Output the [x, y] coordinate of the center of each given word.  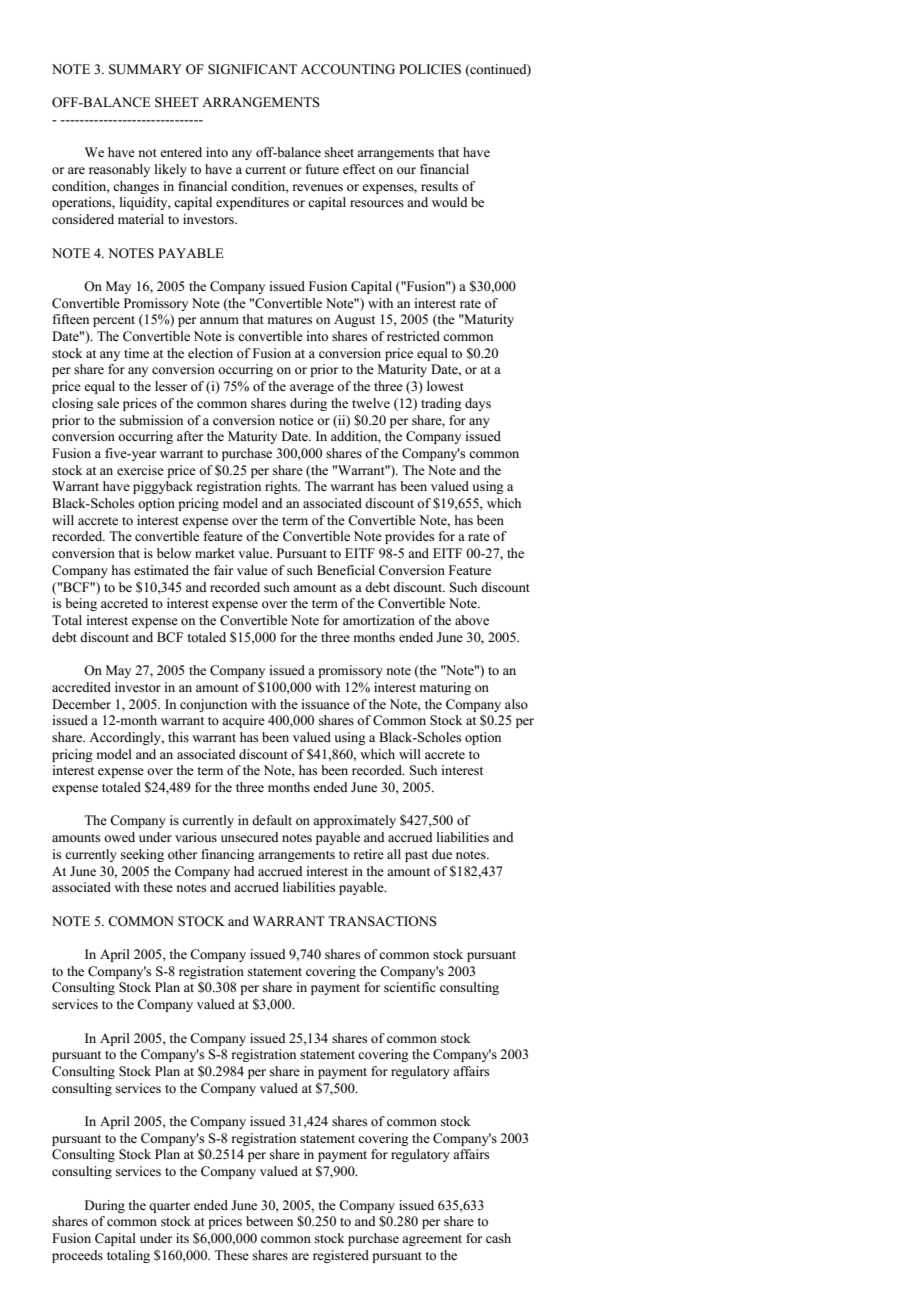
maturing [445, 688]
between [269, 1221]
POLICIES [430, 69]
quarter [169, 1207]
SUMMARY [145, 69]
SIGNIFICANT [252, 69]
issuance [325, 704]
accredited [81, 687]
